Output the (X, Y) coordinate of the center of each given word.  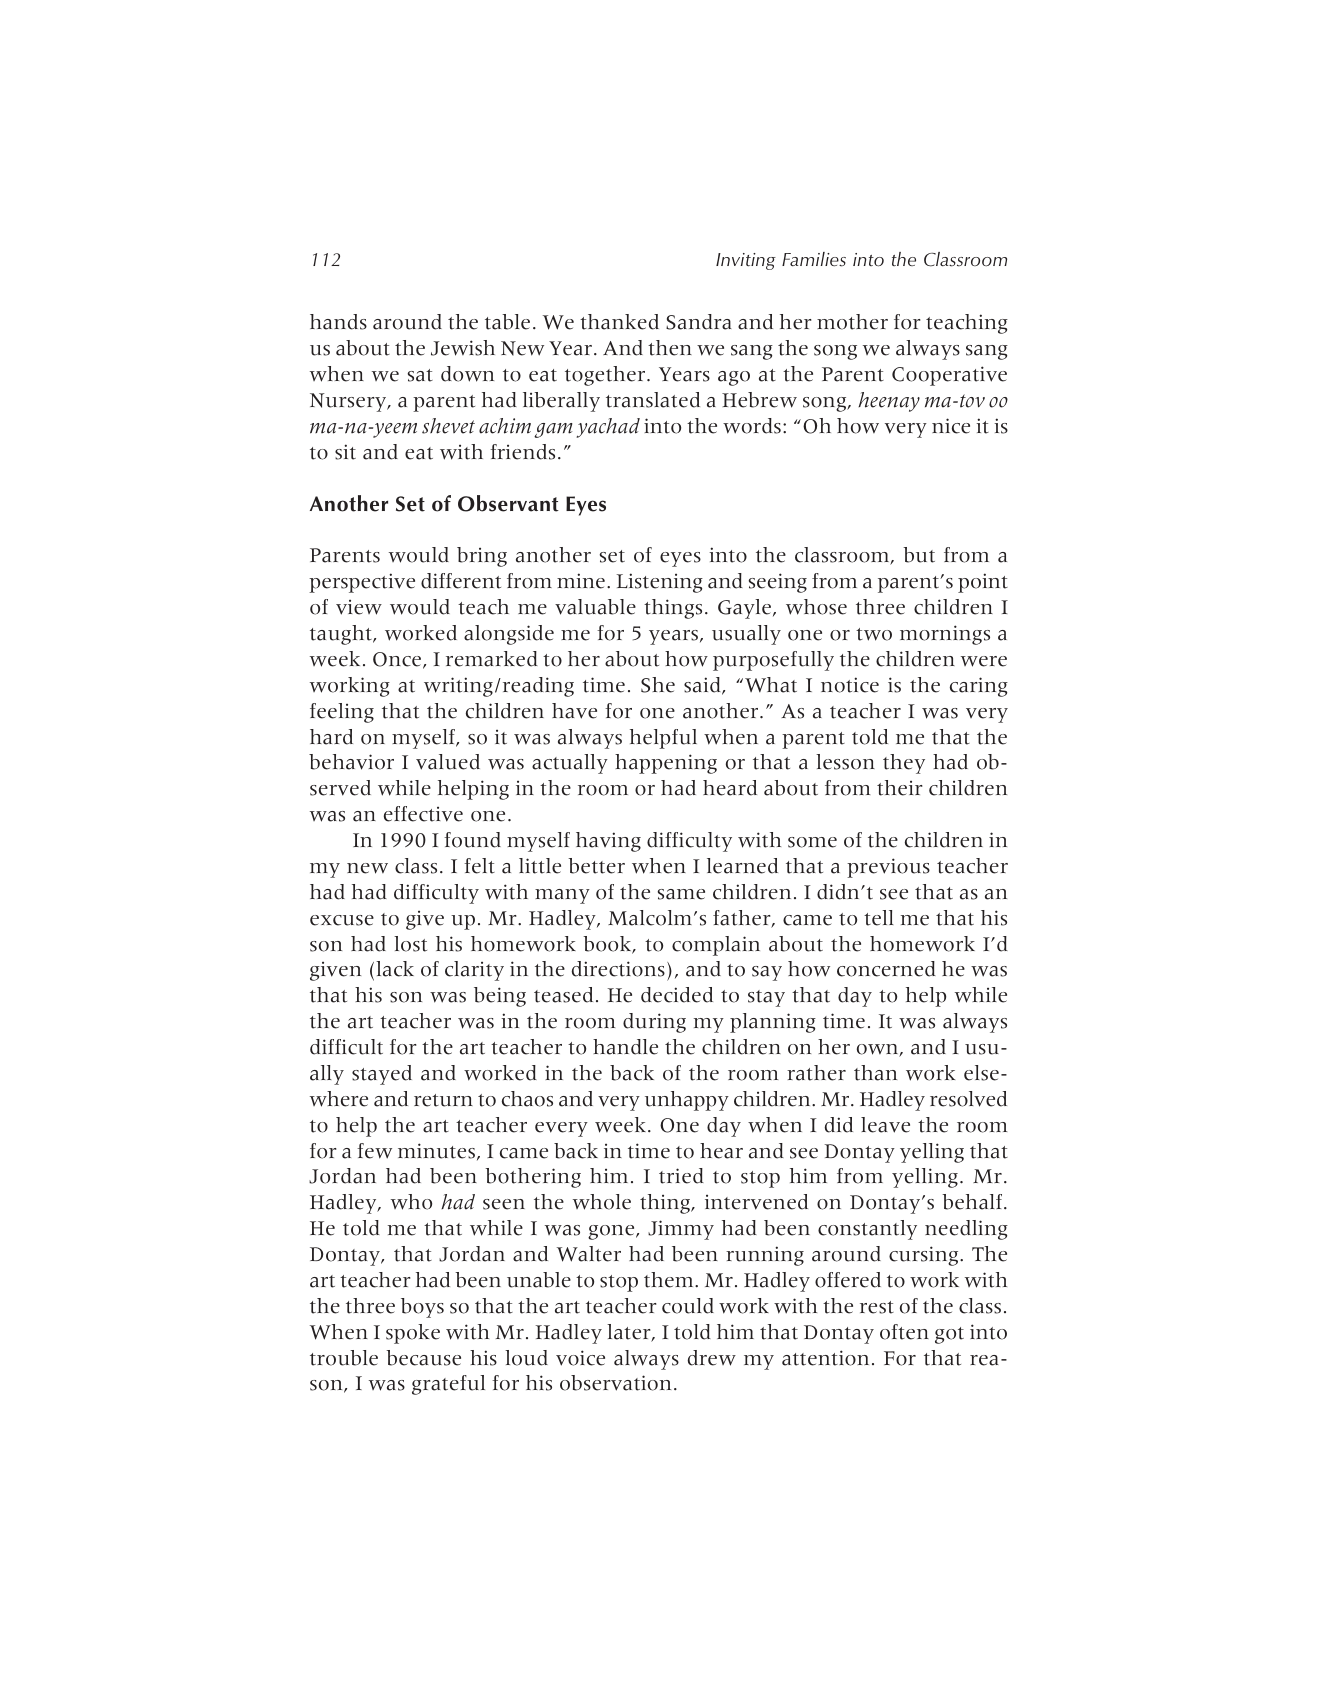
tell (879, 918)
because (423, 1358)
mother (852, 322)
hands (338, 322)
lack (395, 969)
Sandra (698, 322)
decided (677, 995)
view (359, 607)
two (874, 634)
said (703, 686)
